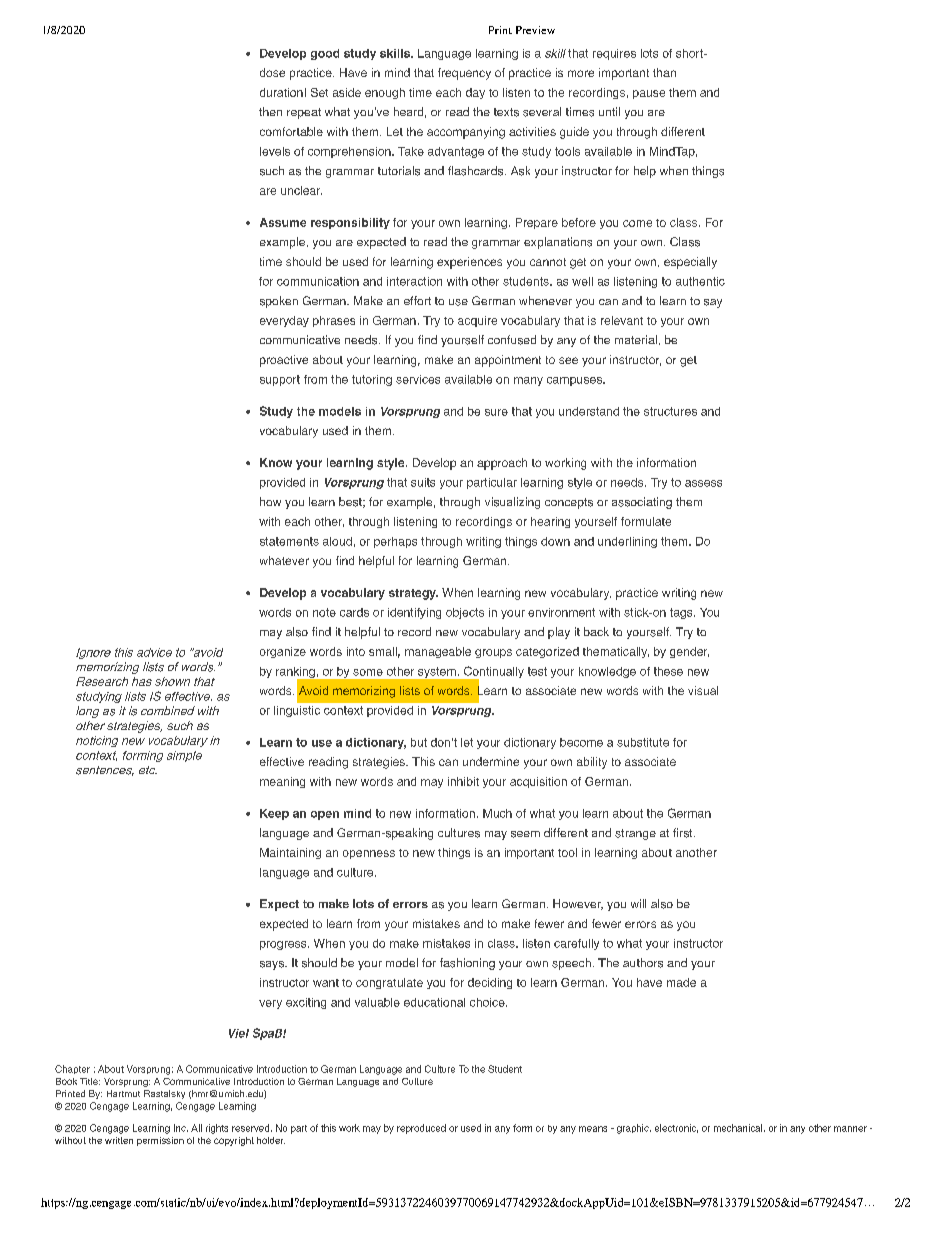  I want to click on Keep, so click(274, 814).
